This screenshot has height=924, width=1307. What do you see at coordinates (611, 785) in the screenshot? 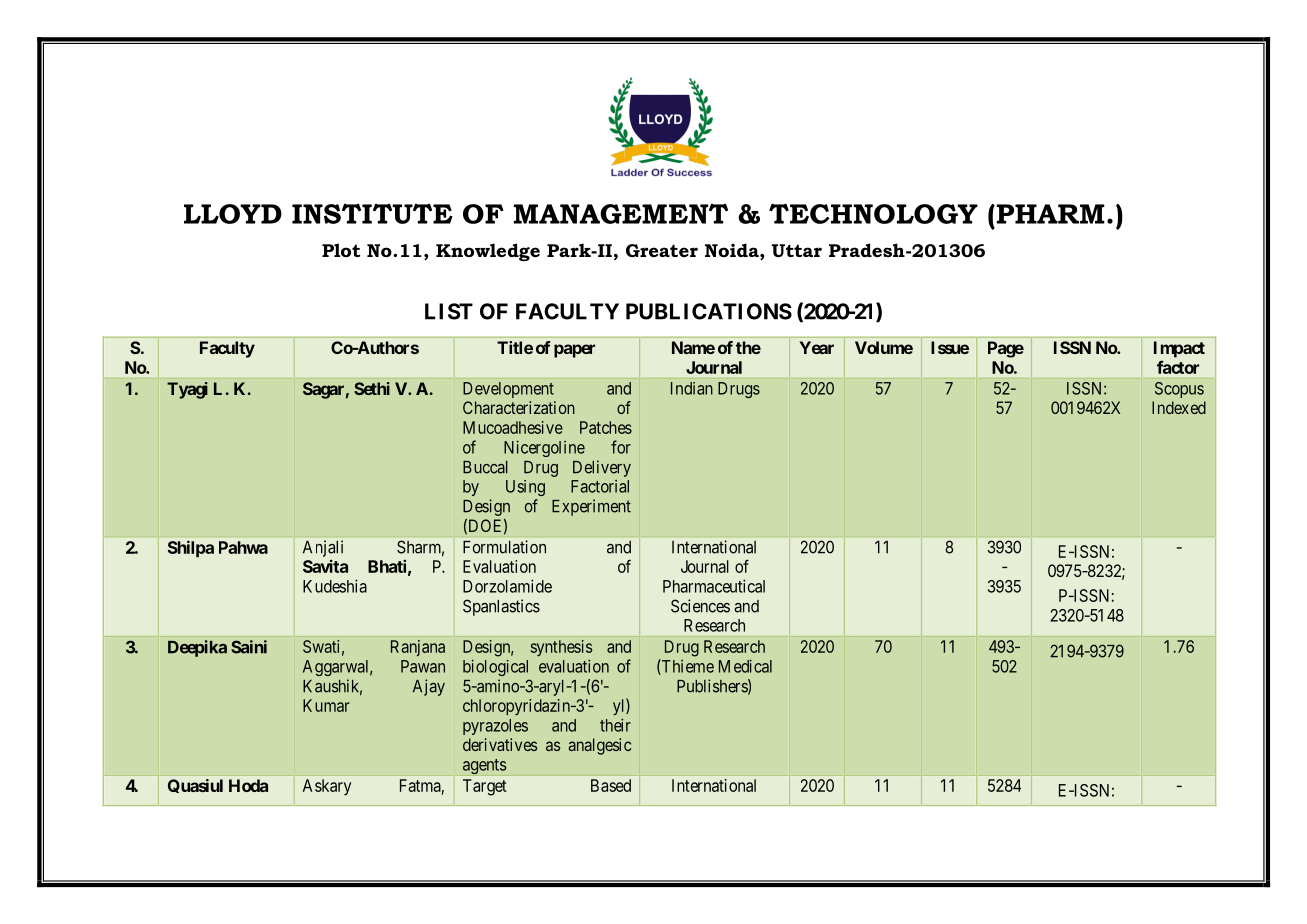
I see `Based` at bounding box center [611, 785].
